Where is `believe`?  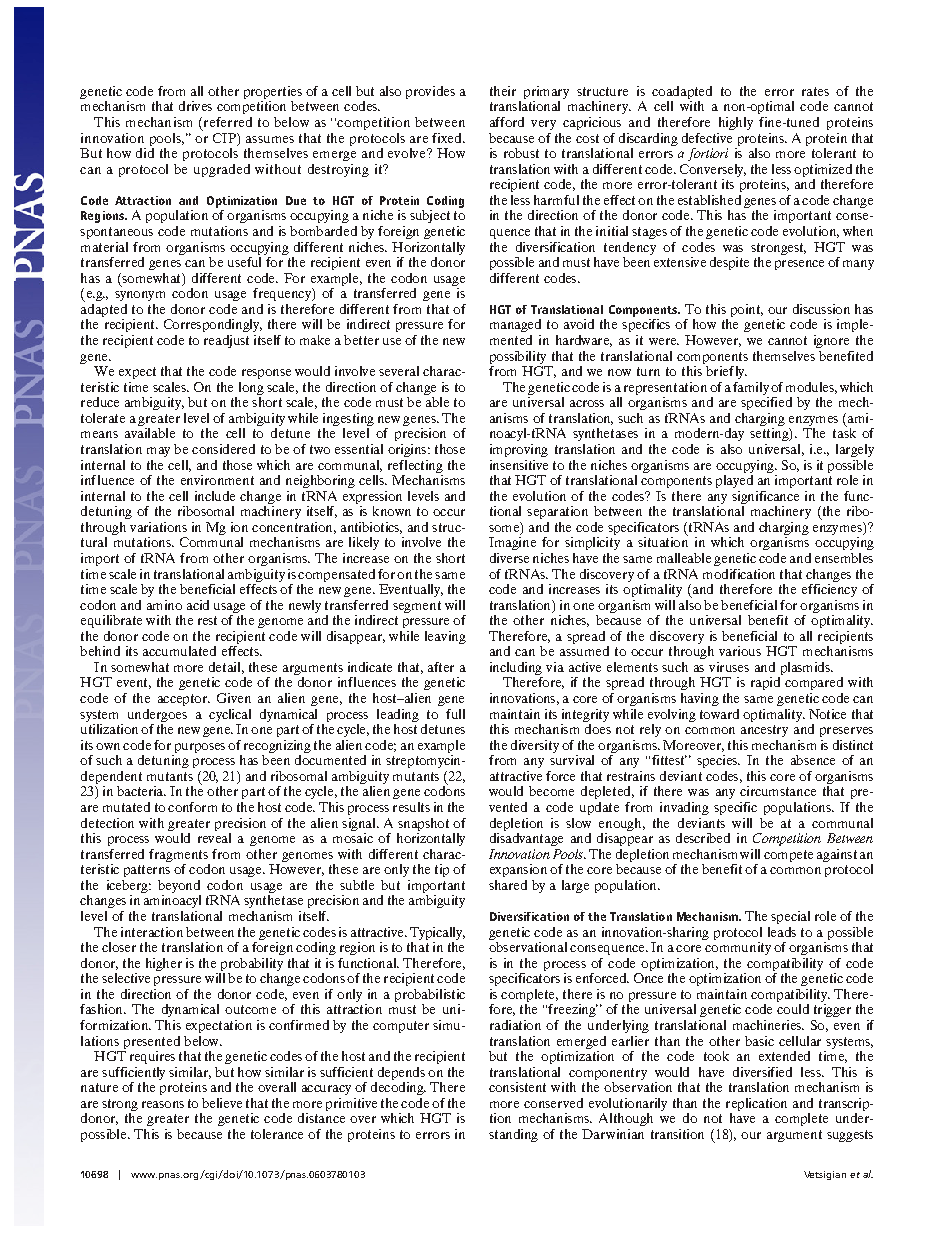
believe is located at coordinates (222, 1103).
